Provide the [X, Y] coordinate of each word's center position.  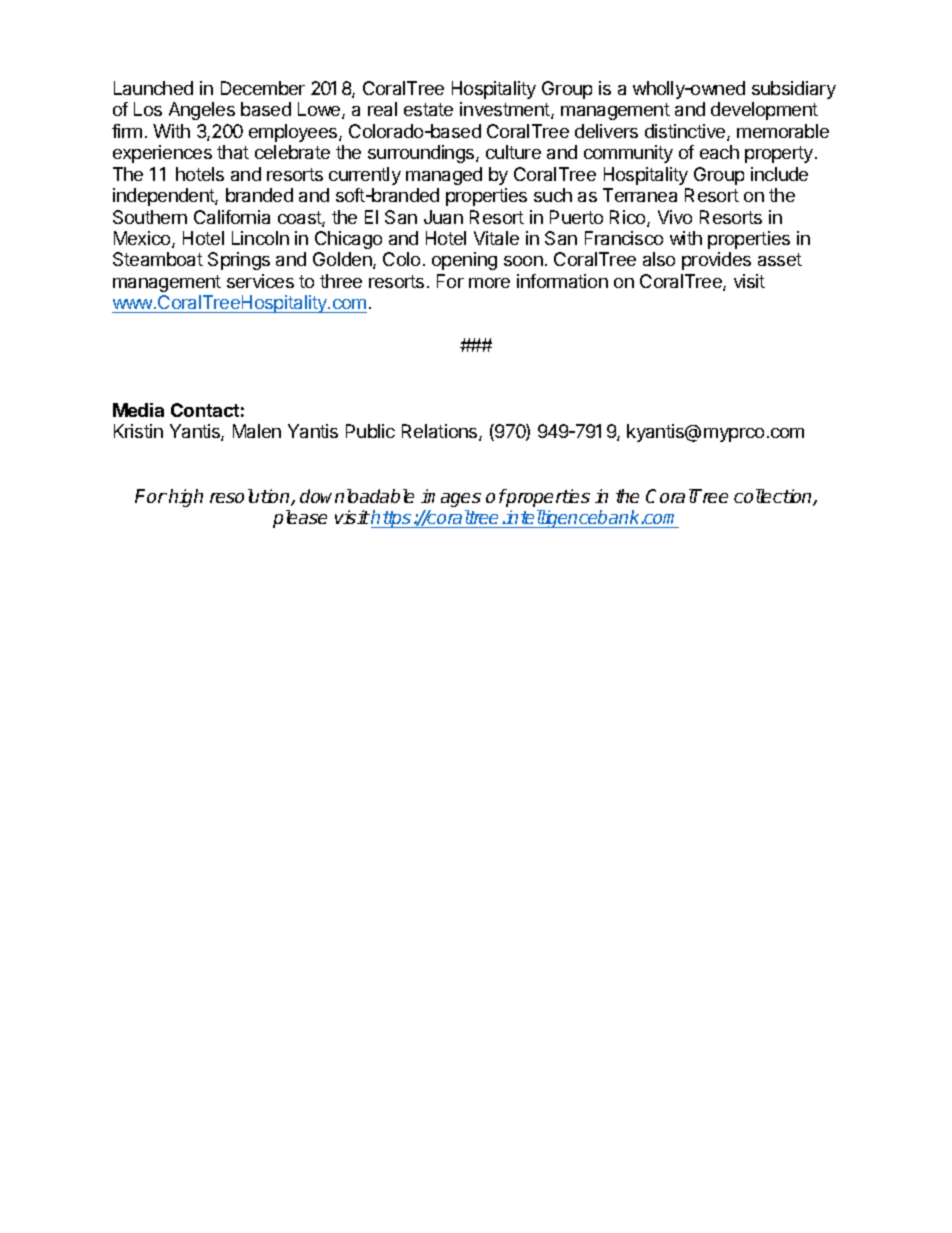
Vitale [496, 238]
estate [428, 109]
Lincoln [260, 238]
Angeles [202, 111]
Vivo [675, 217]
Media [138, 410]
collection [774, 497]
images [451, 498]
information [562, 281]
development [764, 111]
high [186, 498]
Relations [441, 432]
